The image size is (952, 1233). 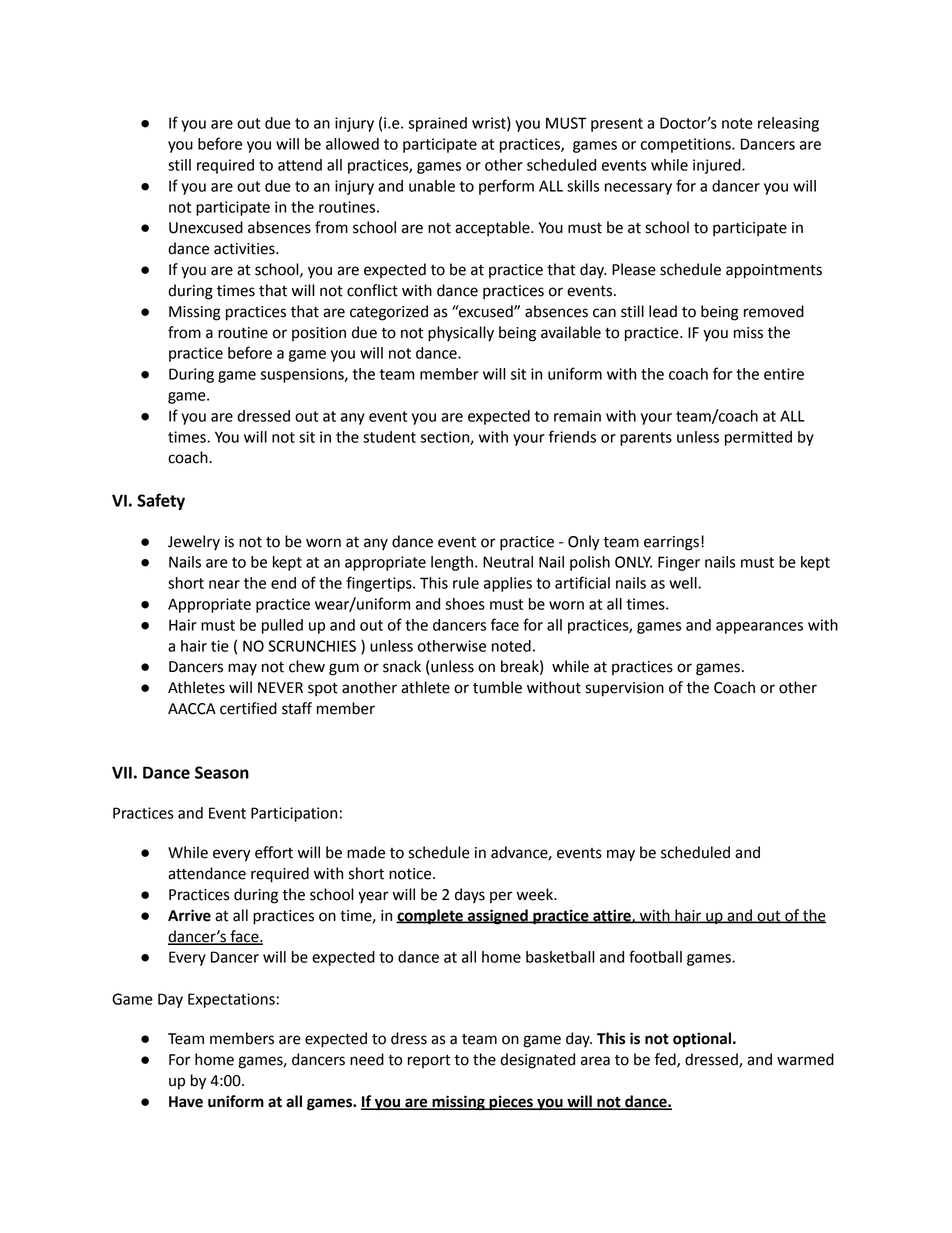 What do you see at coordinates (245, 249) in the document?
I see `activities` at bounding box center [245, 249].
